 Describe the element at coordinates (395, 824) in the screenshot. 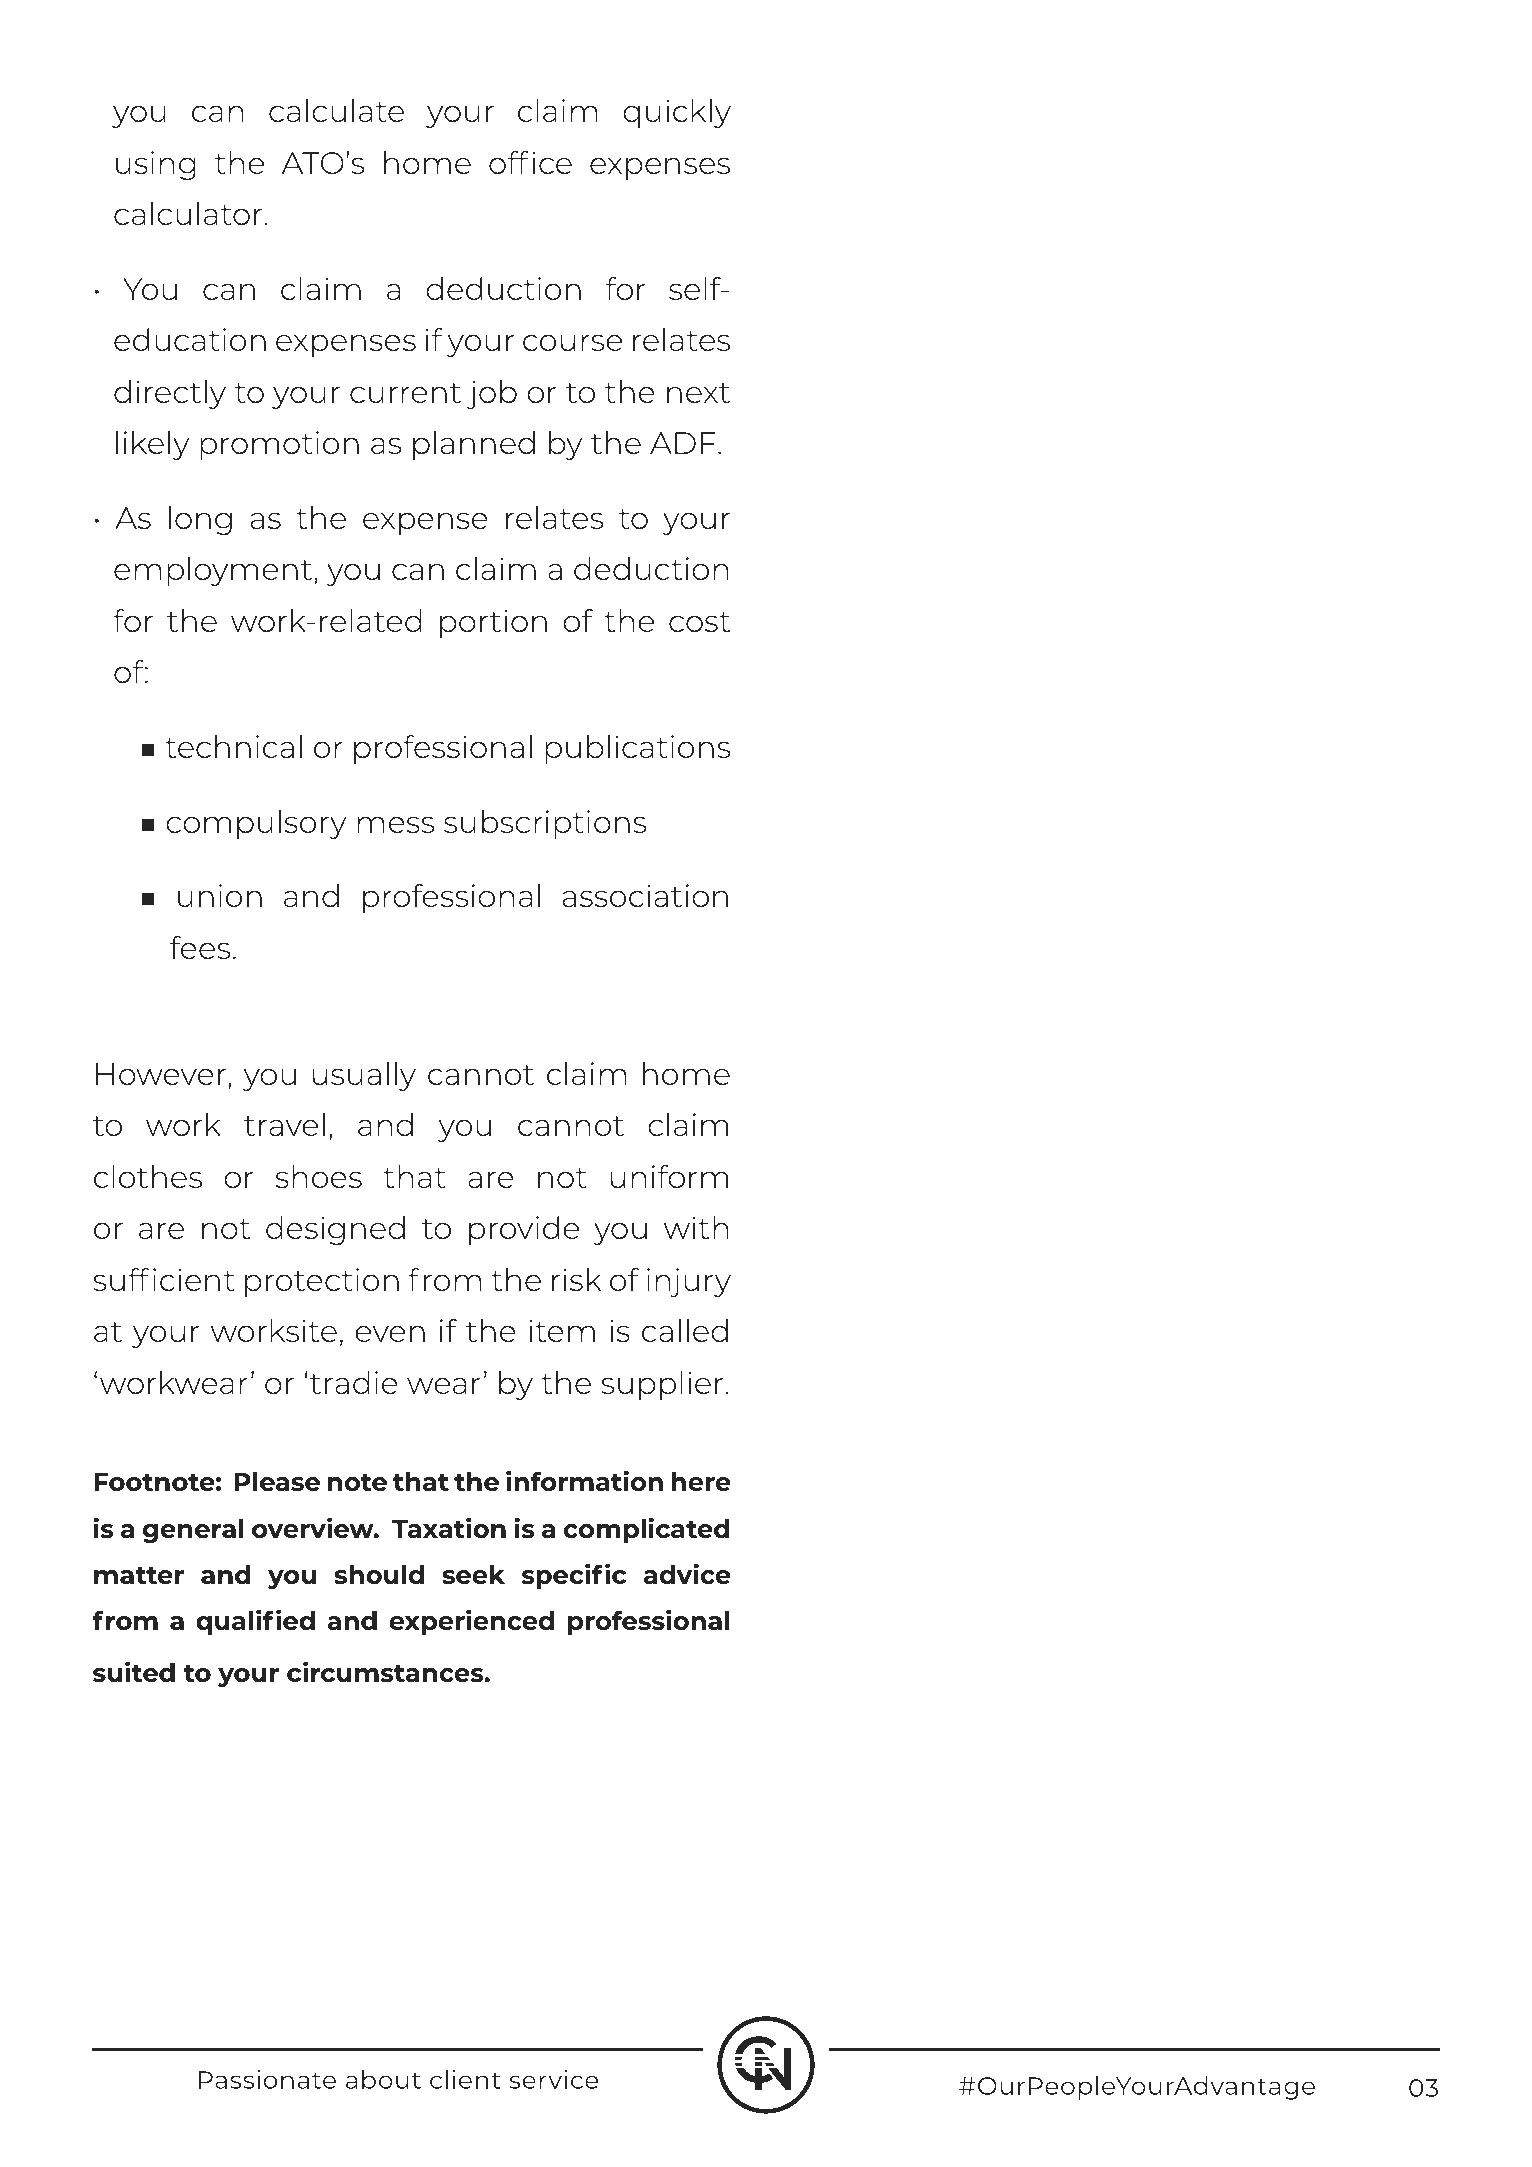

I see `mess` at that location.
